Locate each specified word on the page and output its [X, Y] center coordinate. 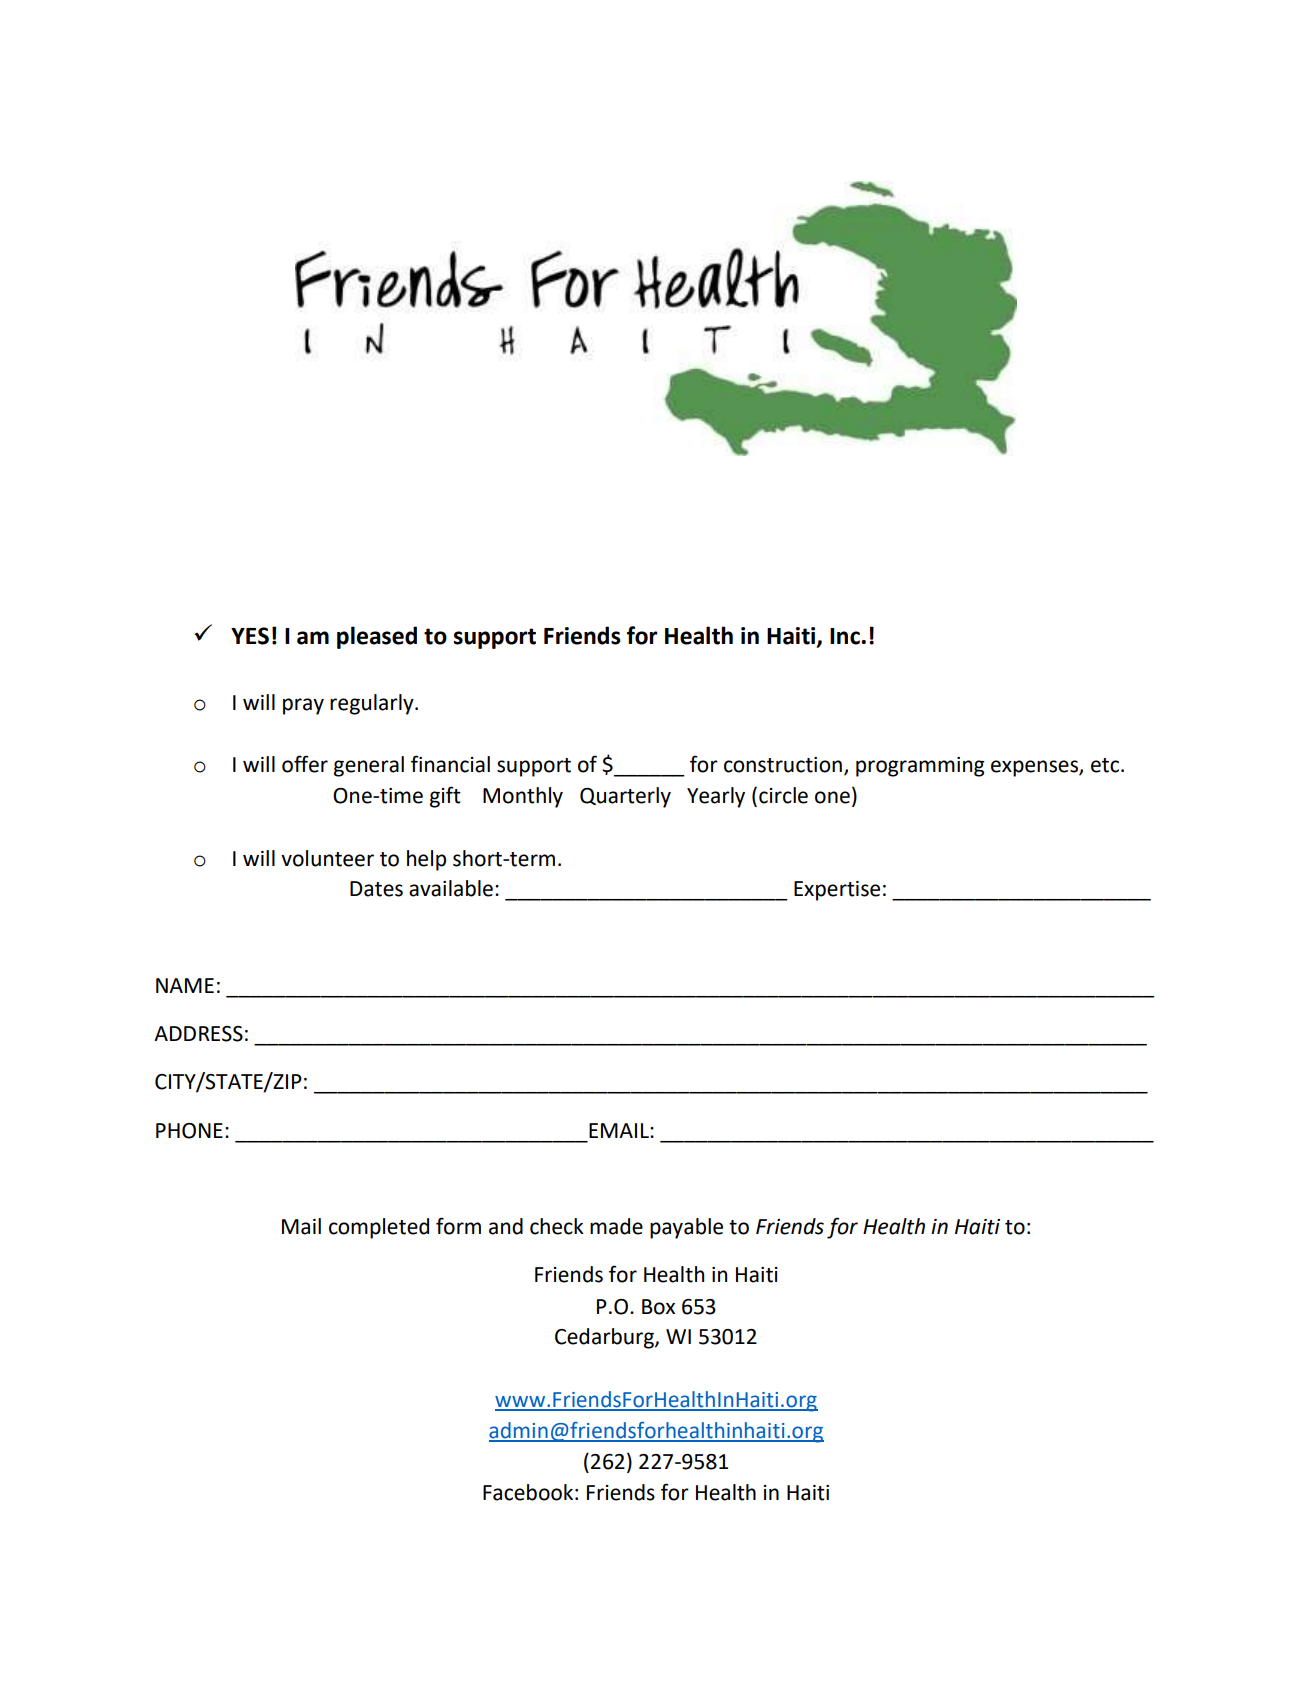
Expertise [837, 891]
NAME [185, 985]
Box [658, 1307]
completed [379, 1228]
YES [250, 636]
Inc [845, 636]
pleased [377, 637]
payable [686, 1228]
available [451, 888]
